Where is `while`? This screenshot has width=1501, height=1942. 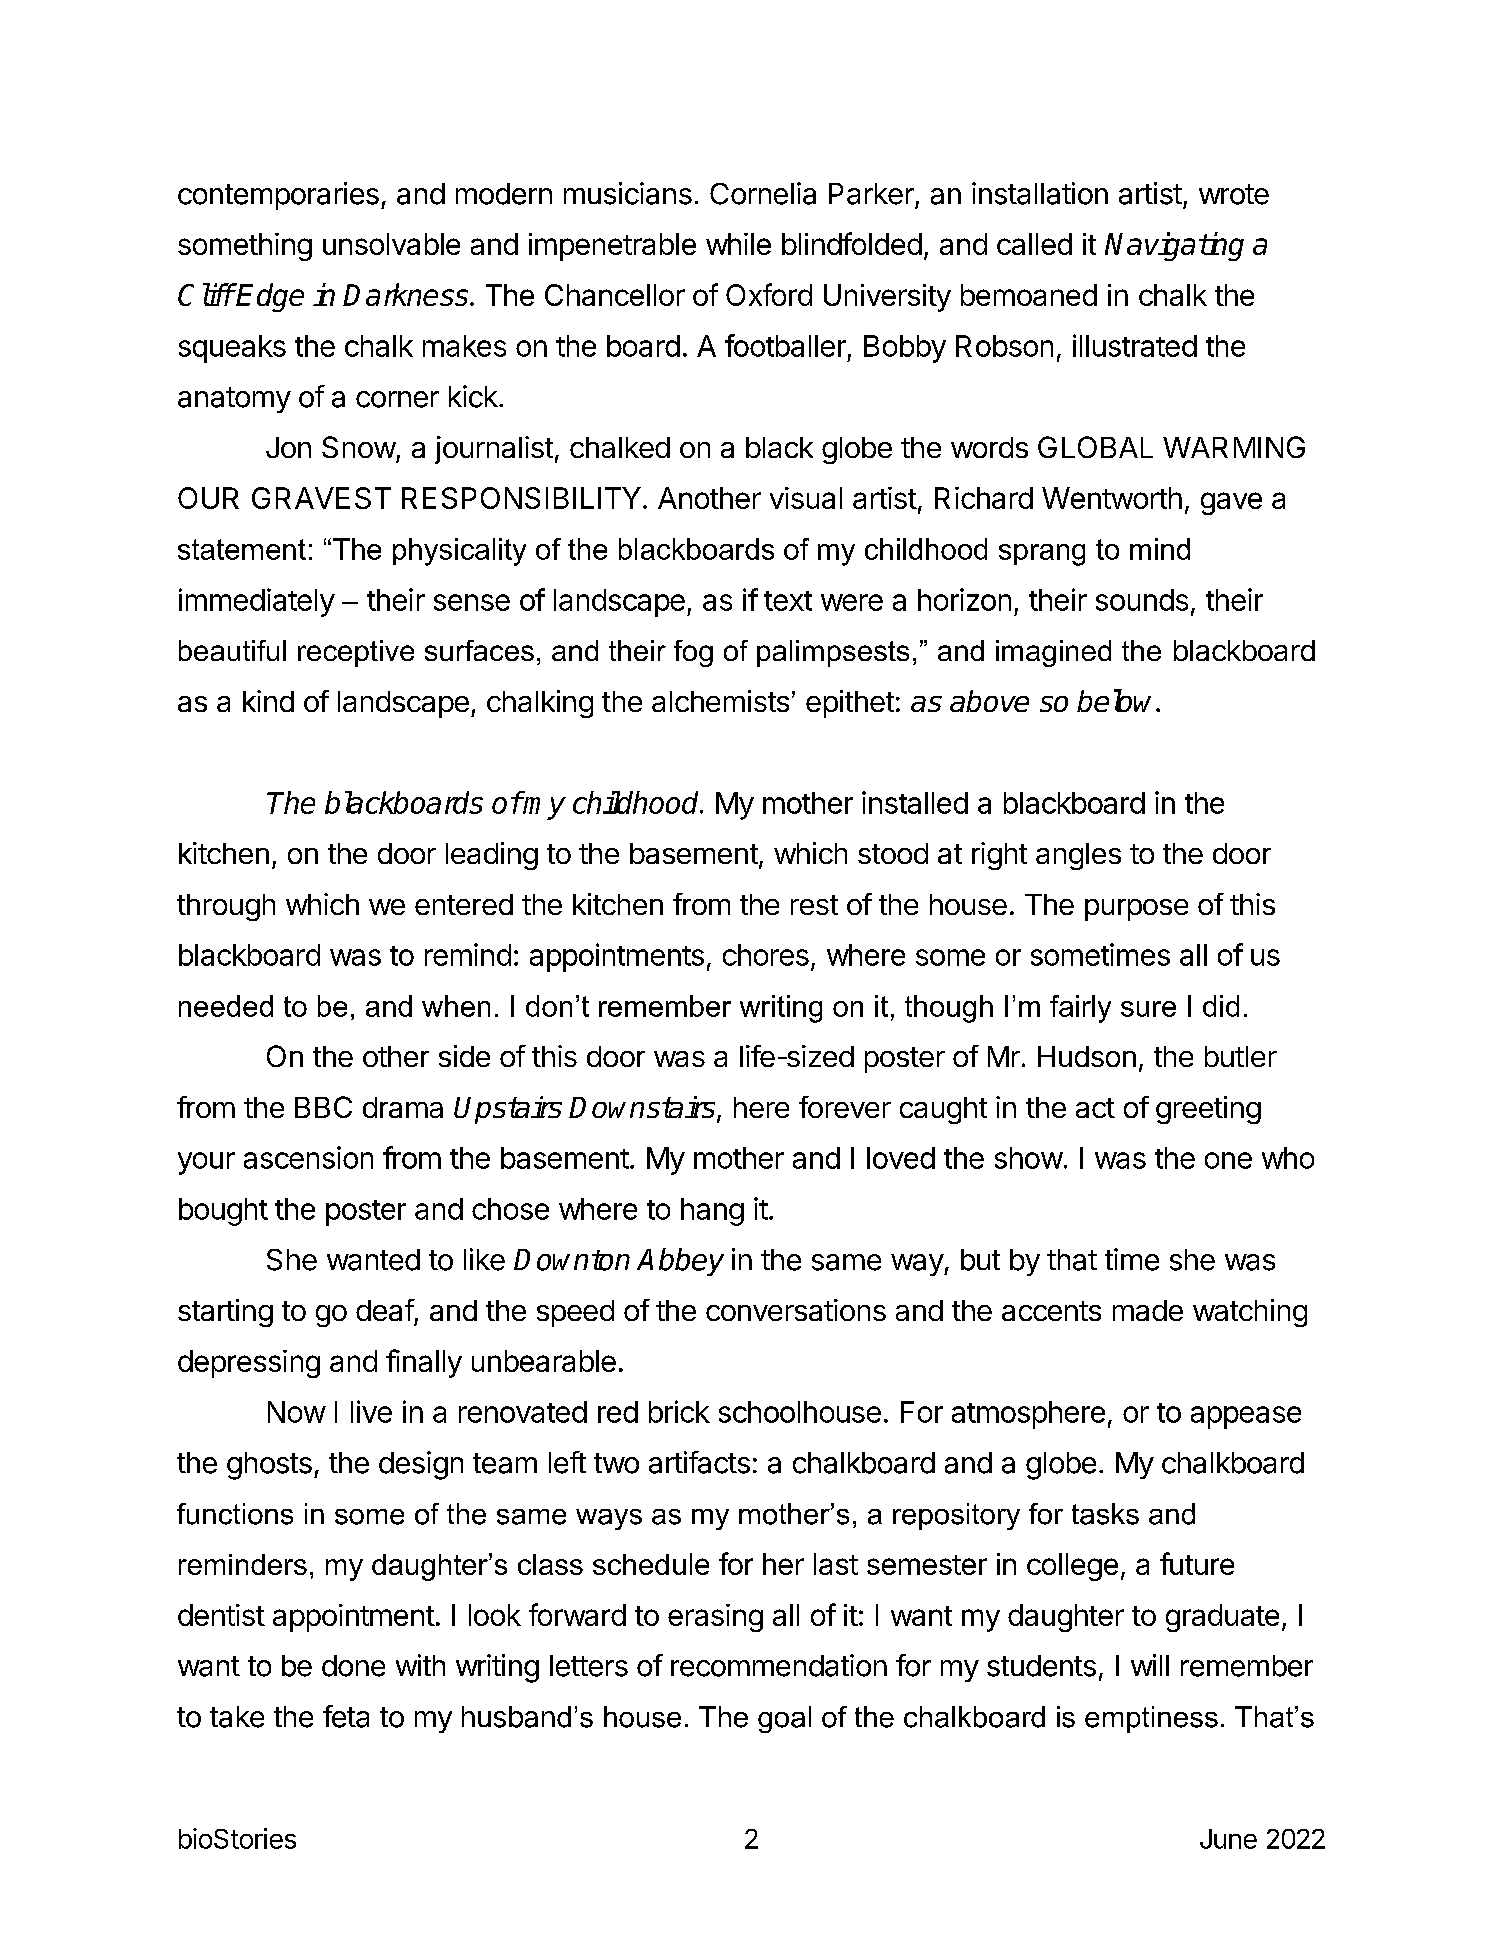
while is located at coordinates (738, 244).
